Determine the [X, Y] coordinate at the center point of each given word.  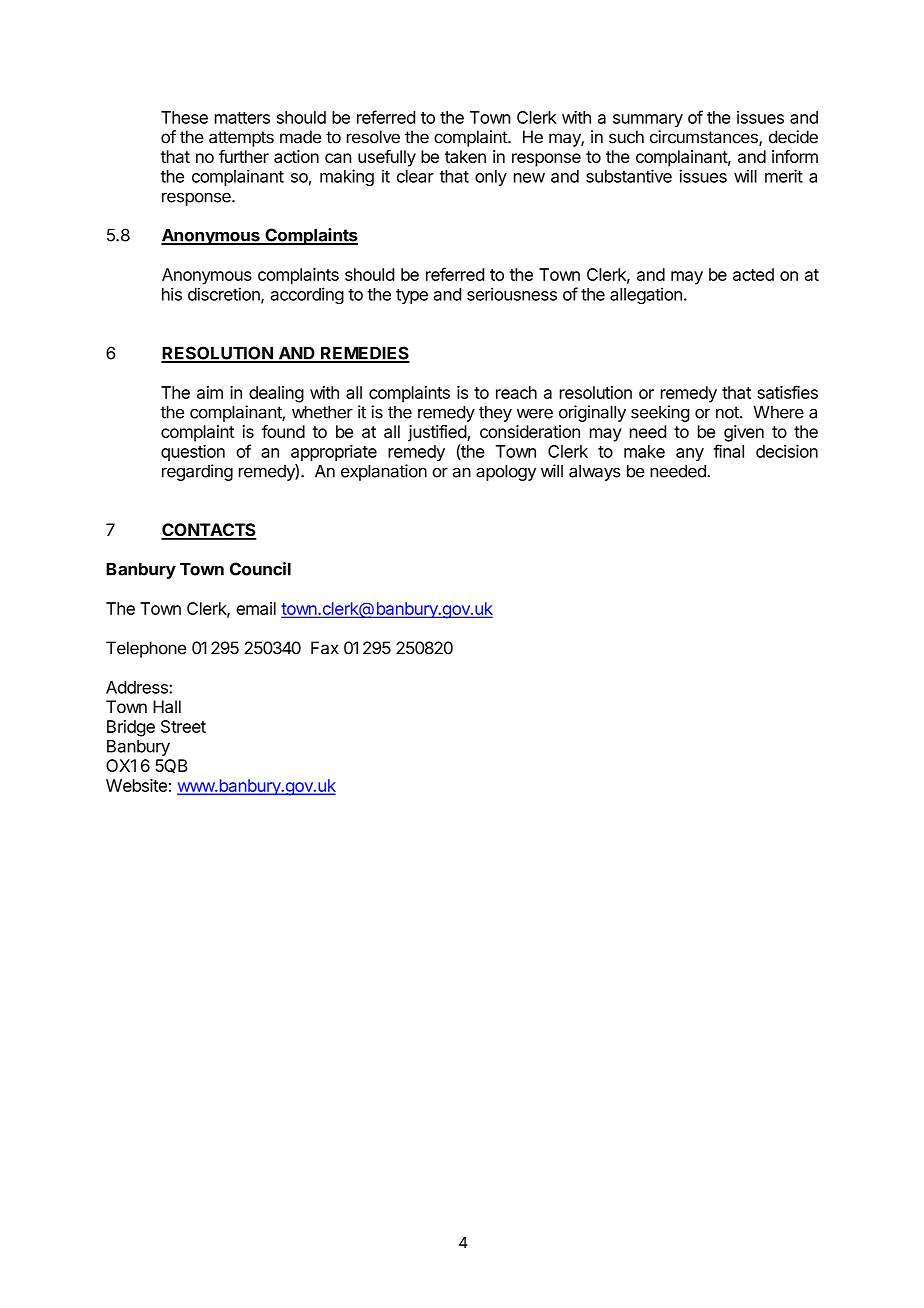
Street [183, 726]
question [193, 452]
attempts [241, 139]
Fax [325, 648]
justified [438, 433]
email [256, 608]
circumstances [705, 138]
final [728, 451]
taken [465, 156]
